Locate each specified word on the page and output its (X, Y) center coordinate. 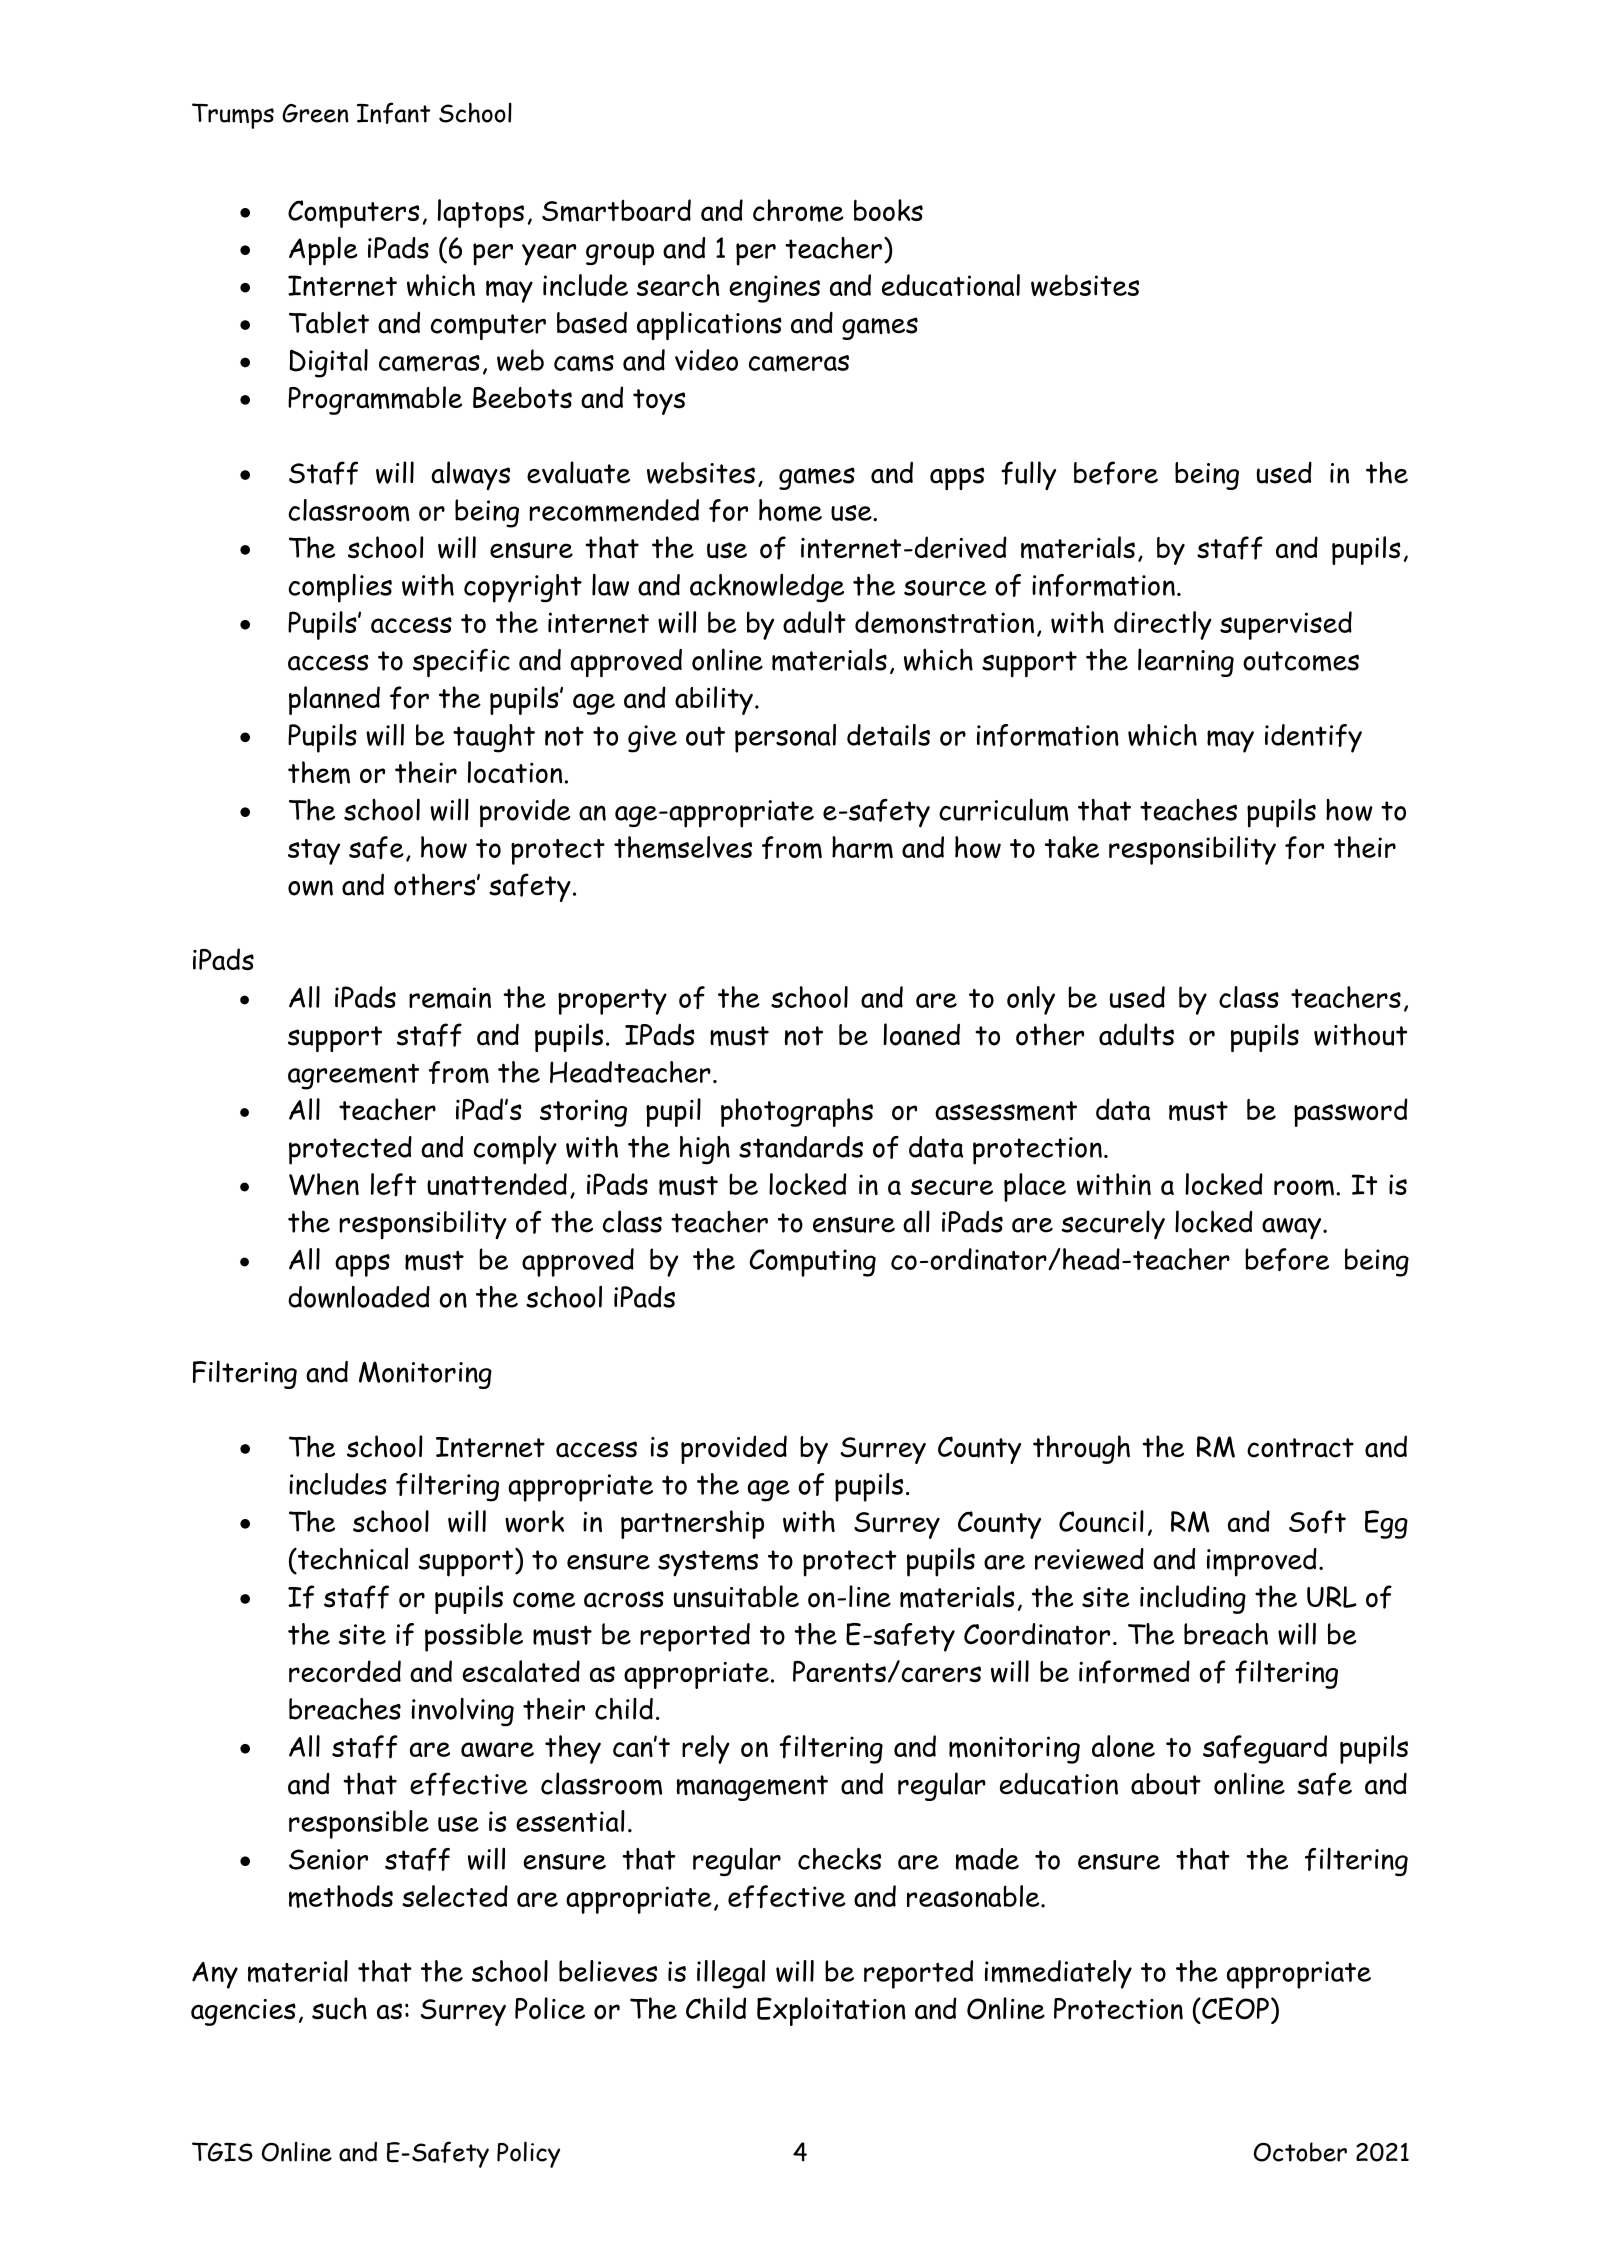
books (888, 210)
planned (334, 700)
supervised (1286, 625)
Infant (394, 113)
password (1350, 1112)
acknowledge (767, 588)
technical (351, 1558)
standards (801, 1147)
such (339, 2008)
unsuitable (736, 1596)
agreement (353, 1076)
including (1193, 1599)
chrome (798, 210)
